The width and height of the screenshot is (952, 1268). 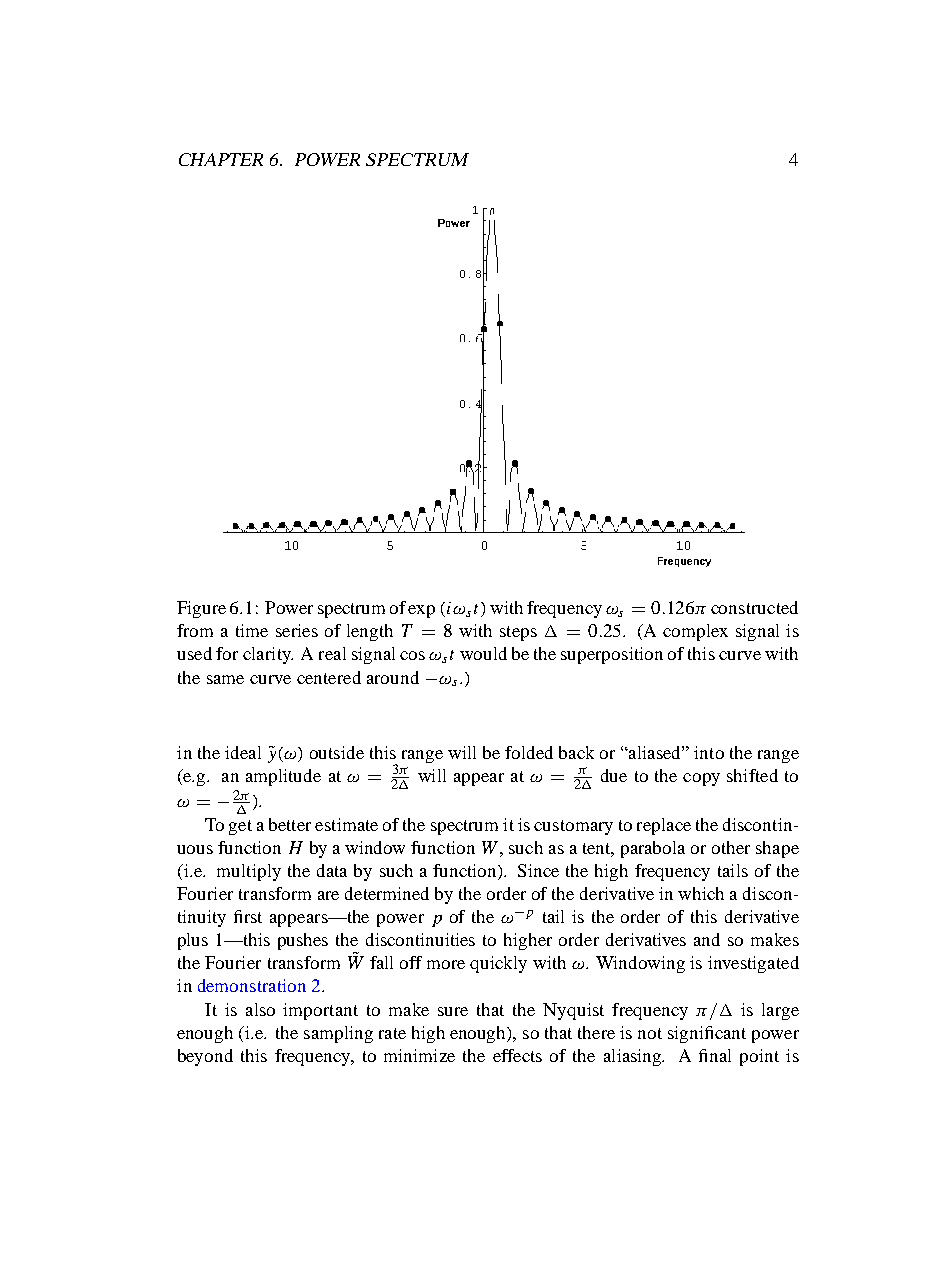 What do you see at coordinates (695, 632) in the screenshot?
I see `complex` at bounding box center [695, 632].
